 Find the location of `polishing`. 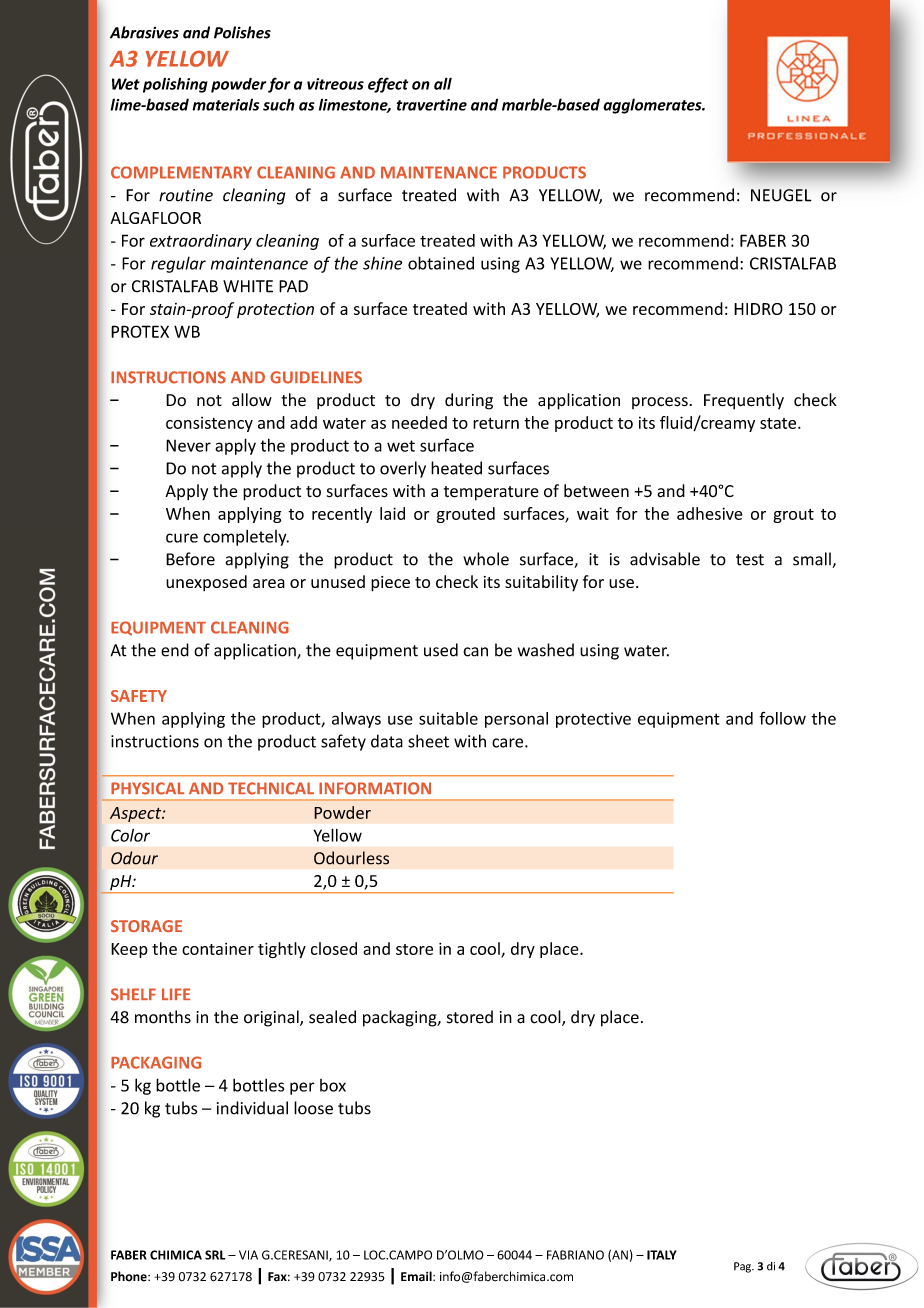

polishing is located at coordinates (175, 85).
